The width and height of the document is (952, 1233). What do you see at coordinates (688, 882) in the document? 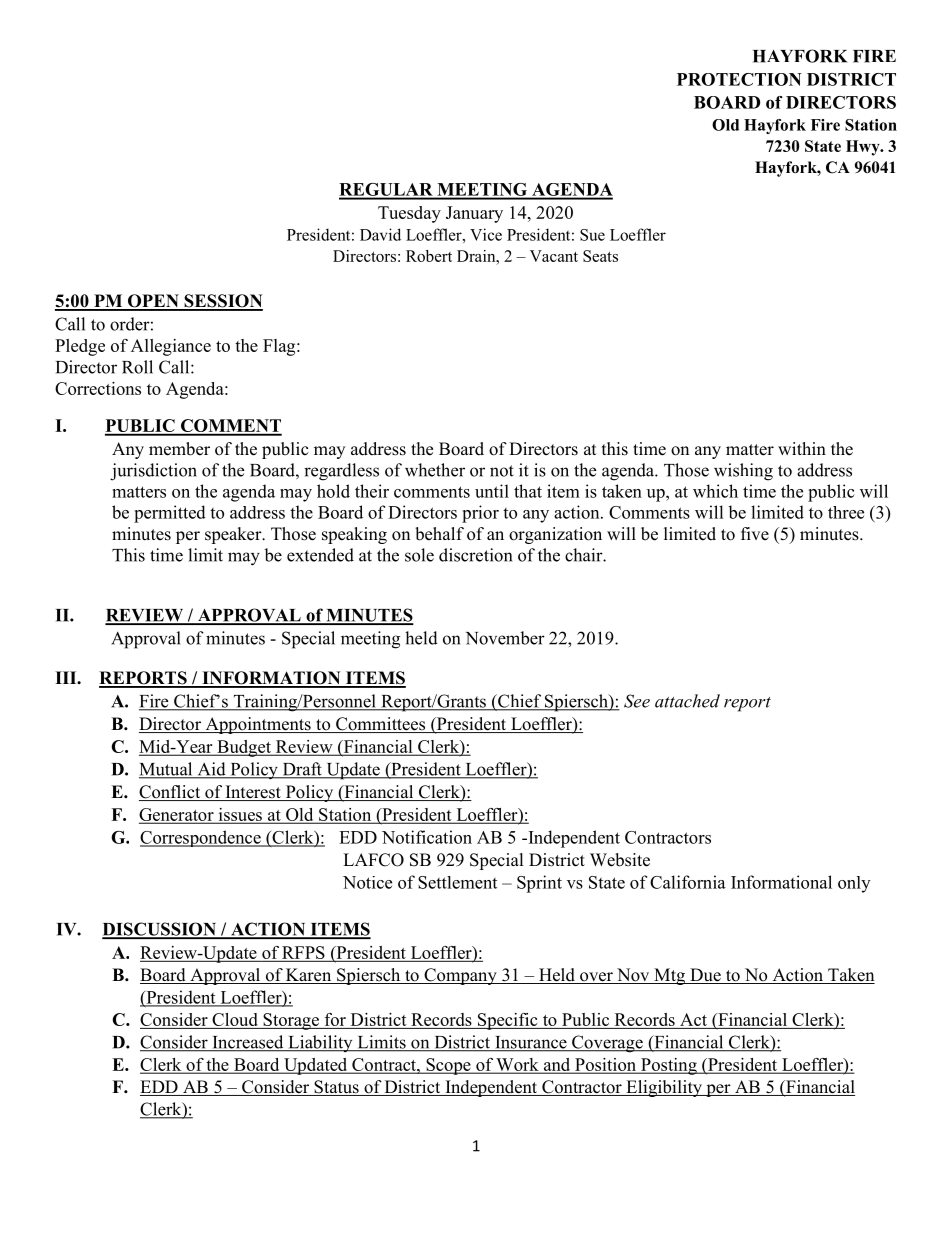
I see `California` at bounding box center [688, 882].
